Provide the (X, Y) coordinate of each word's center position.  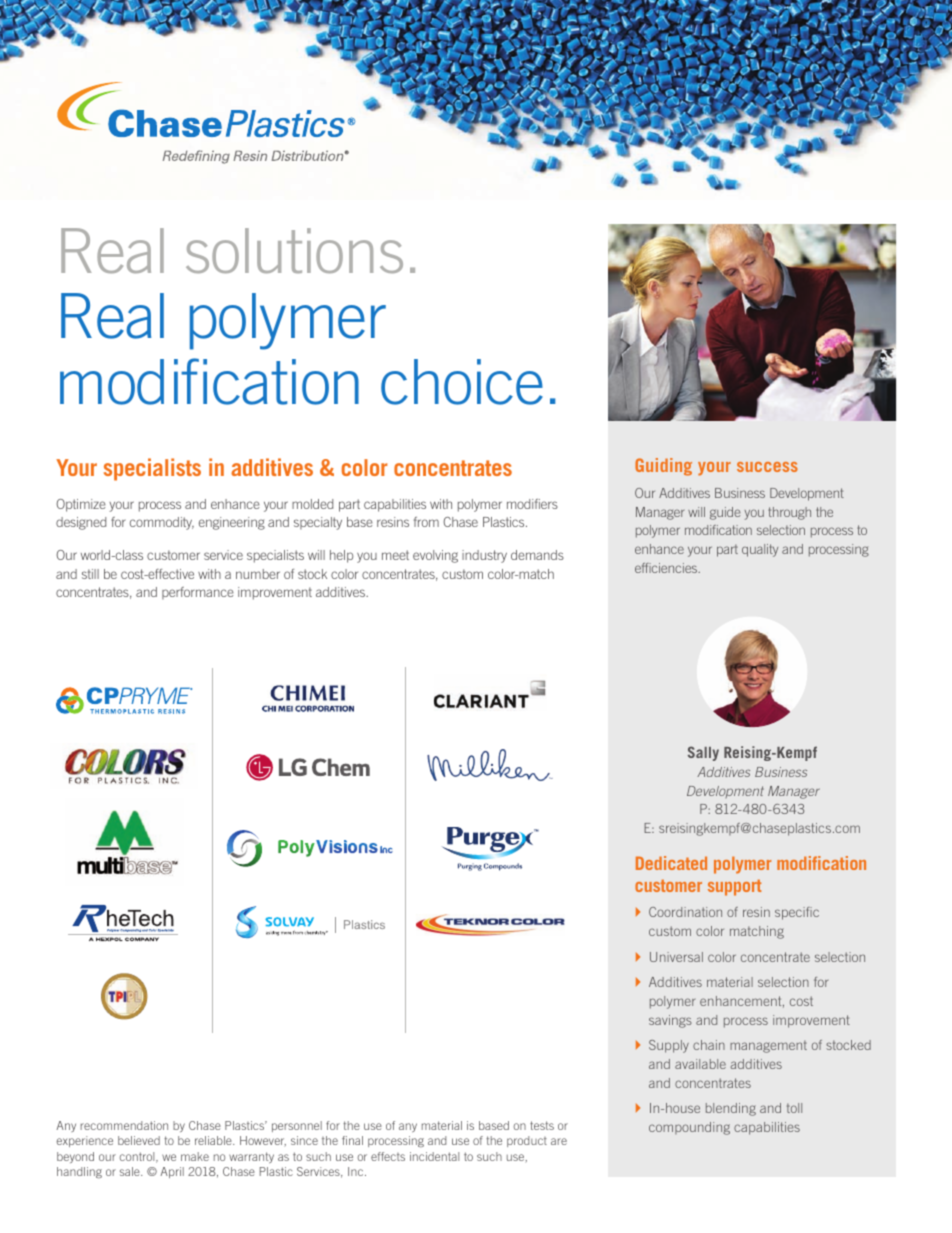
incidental (434, 1156)
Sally (703, 753)
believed (139, 1140)
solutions (294, 250)
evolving (435, 556)
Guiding (663, 467)
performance (198, 593)
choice (462, 382)
